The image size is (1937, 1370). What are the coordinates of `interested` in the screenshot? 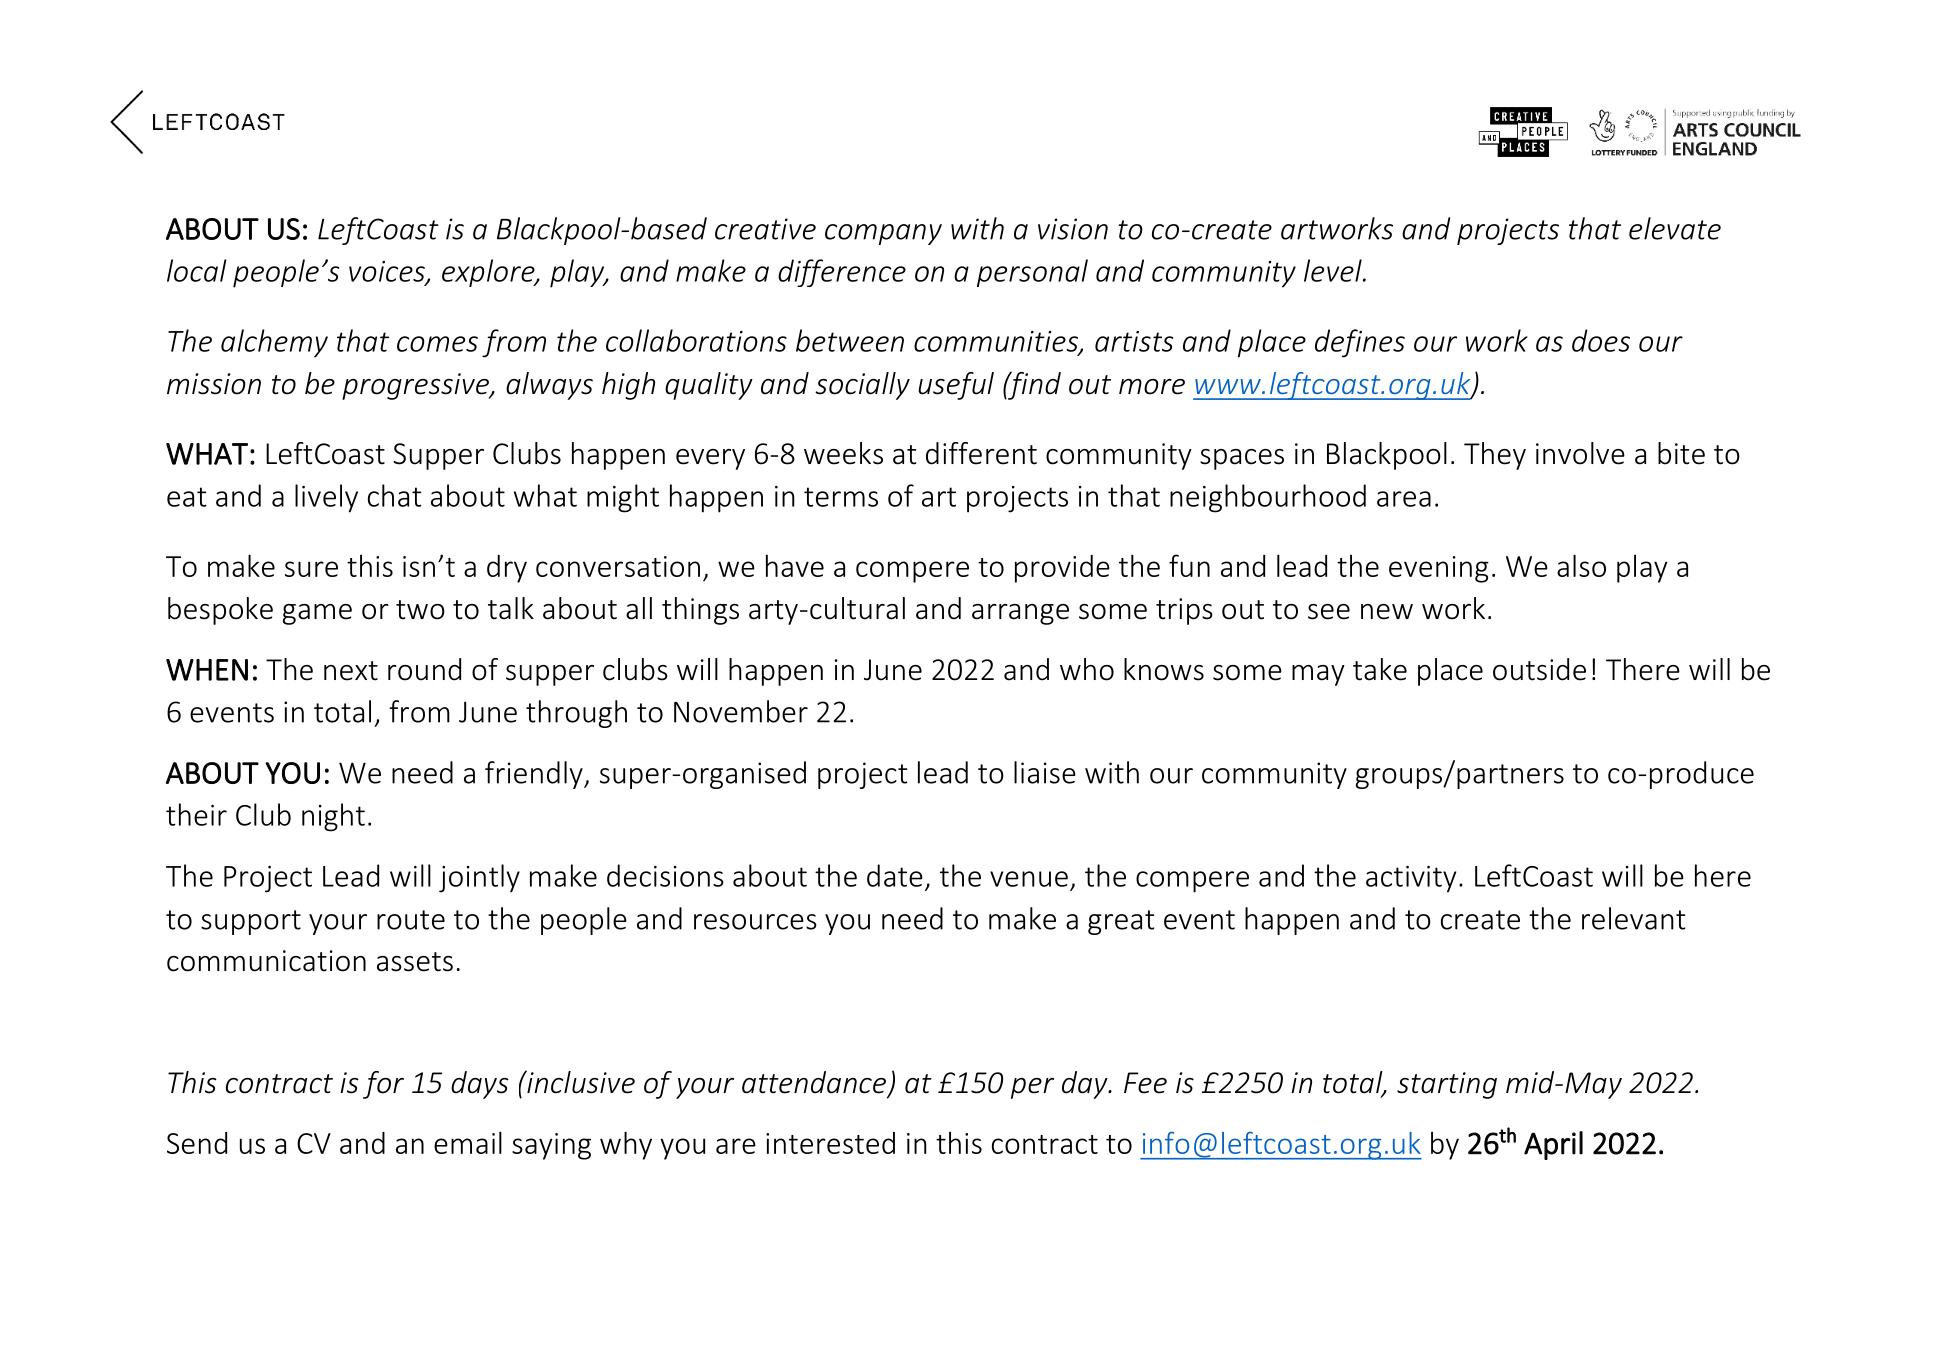 It's located at (830, 1143).
